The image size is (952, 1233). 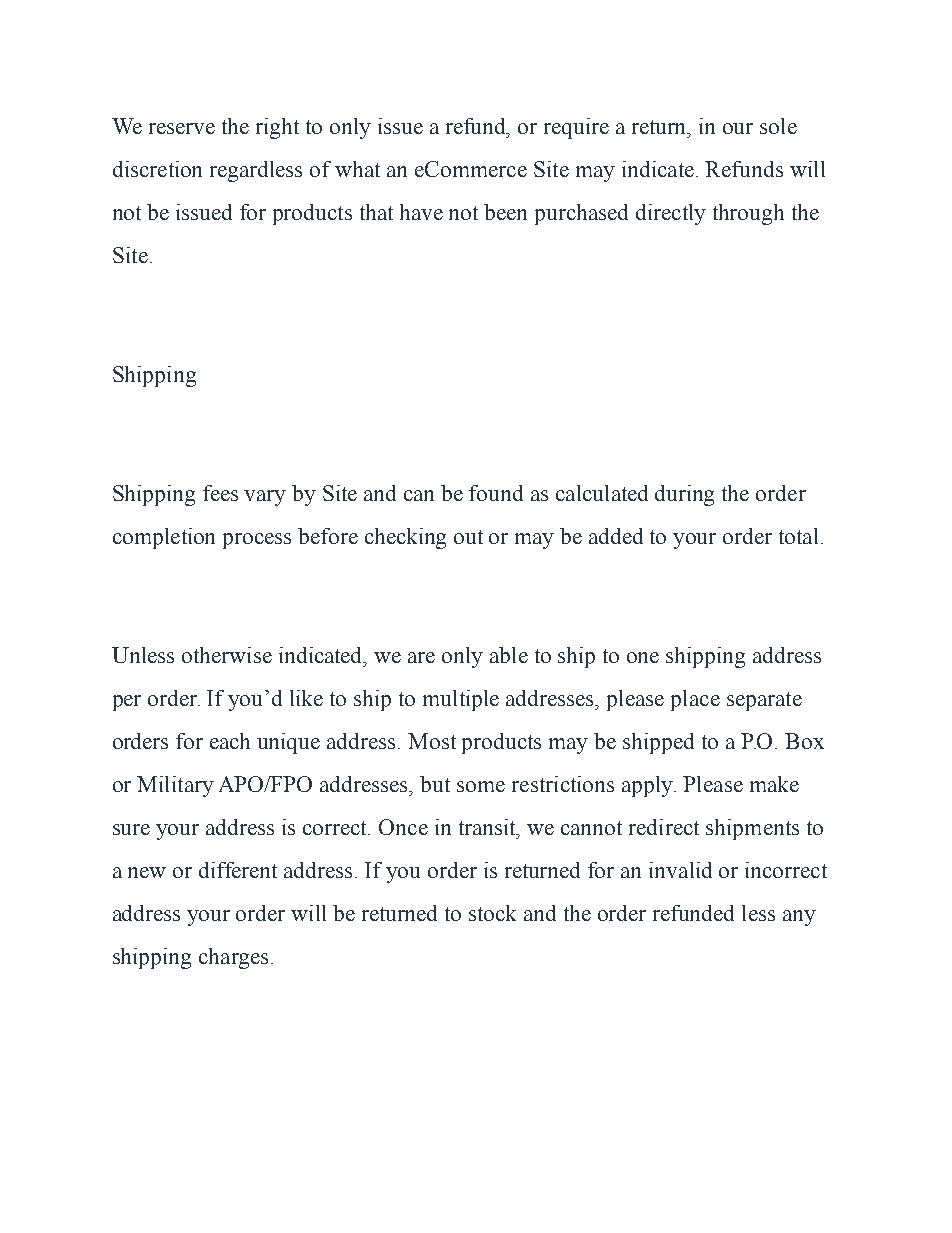 I want to click on reserve, so click(x=182, y=128).
